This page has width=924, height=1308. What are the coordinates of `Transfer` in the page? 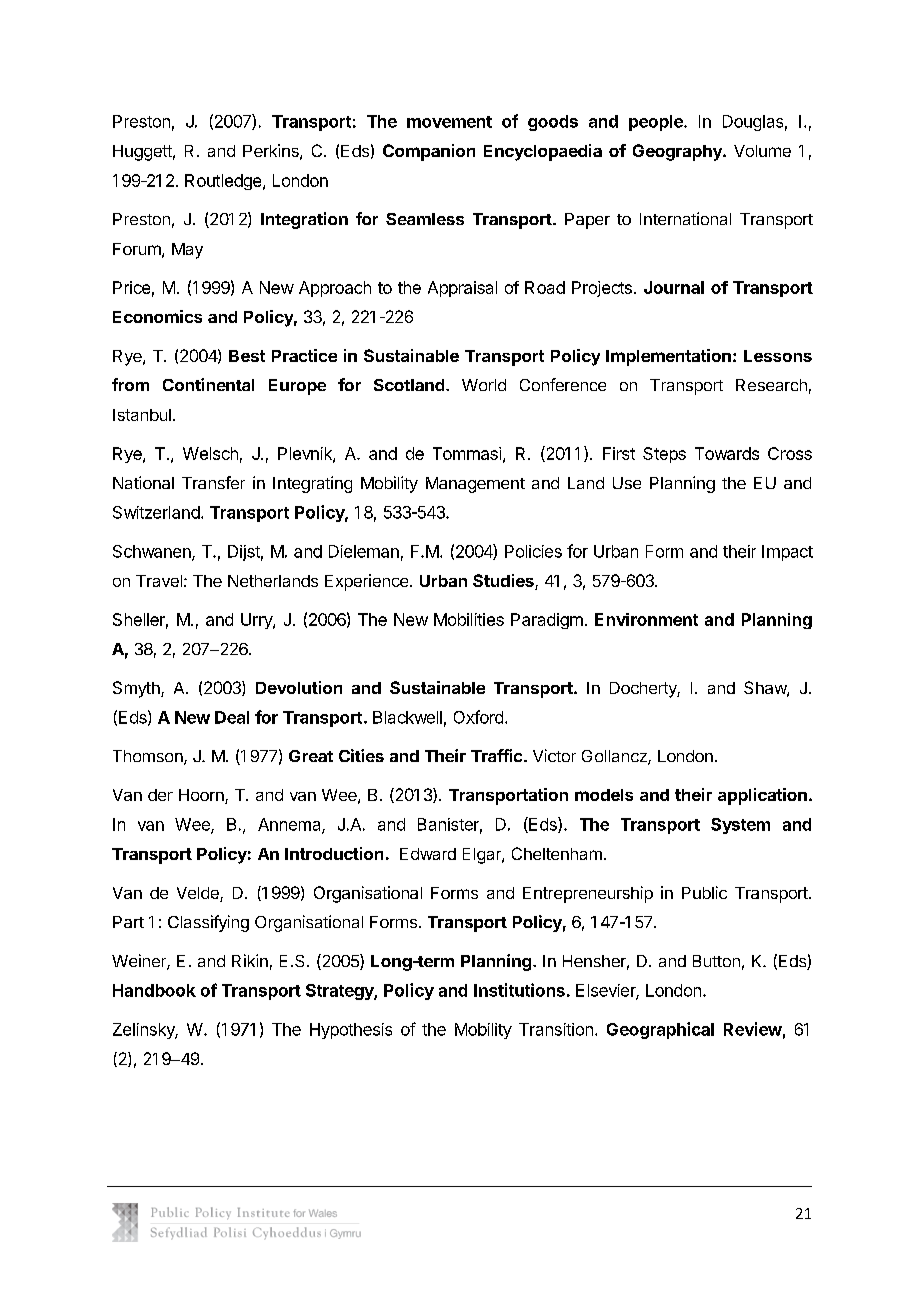 It's located at (213, 482).
